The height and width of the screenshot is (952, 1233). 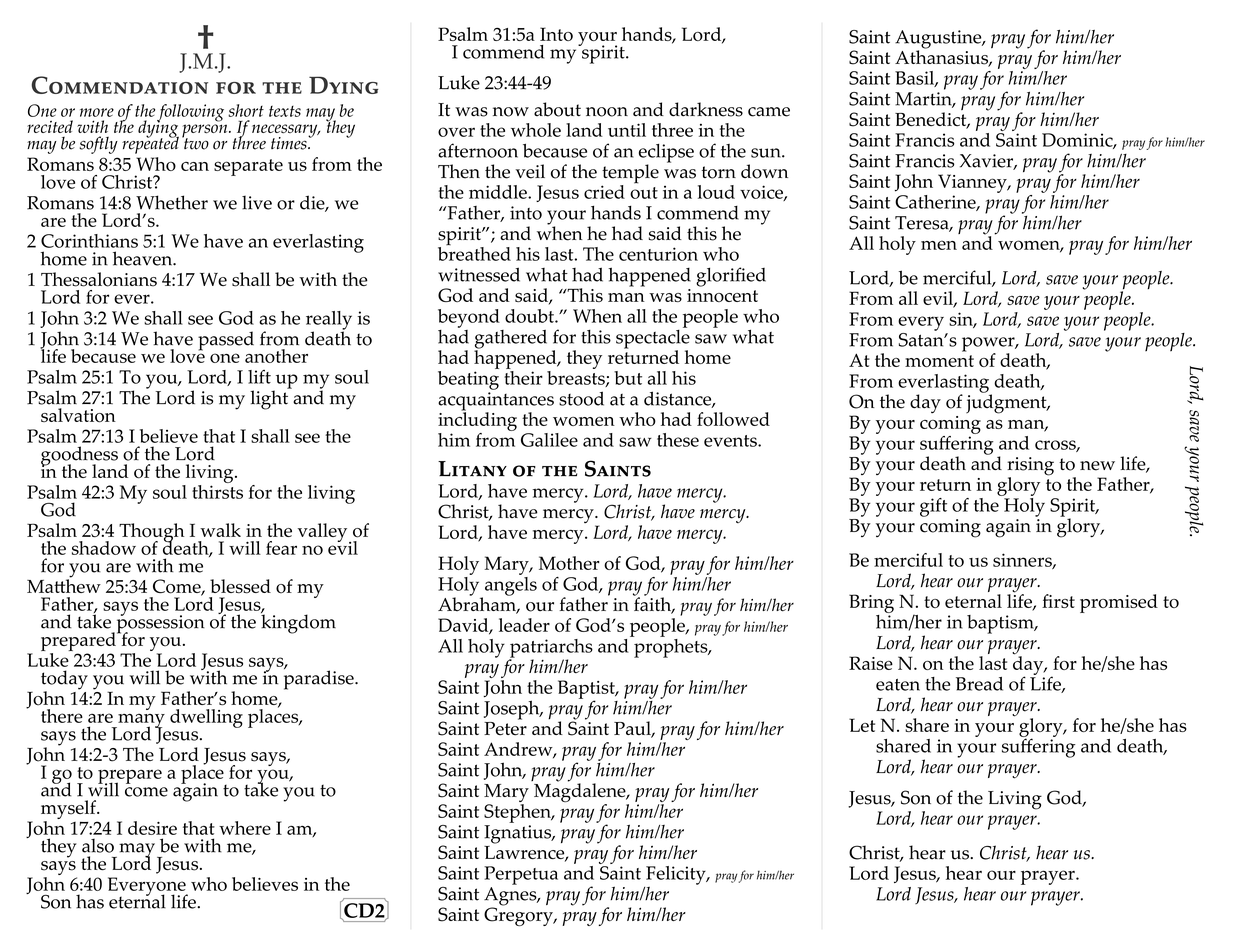 What do you see at coordinates (581, 398) in the screenshot?
I see `stood` at bounding box center [581, 398].
